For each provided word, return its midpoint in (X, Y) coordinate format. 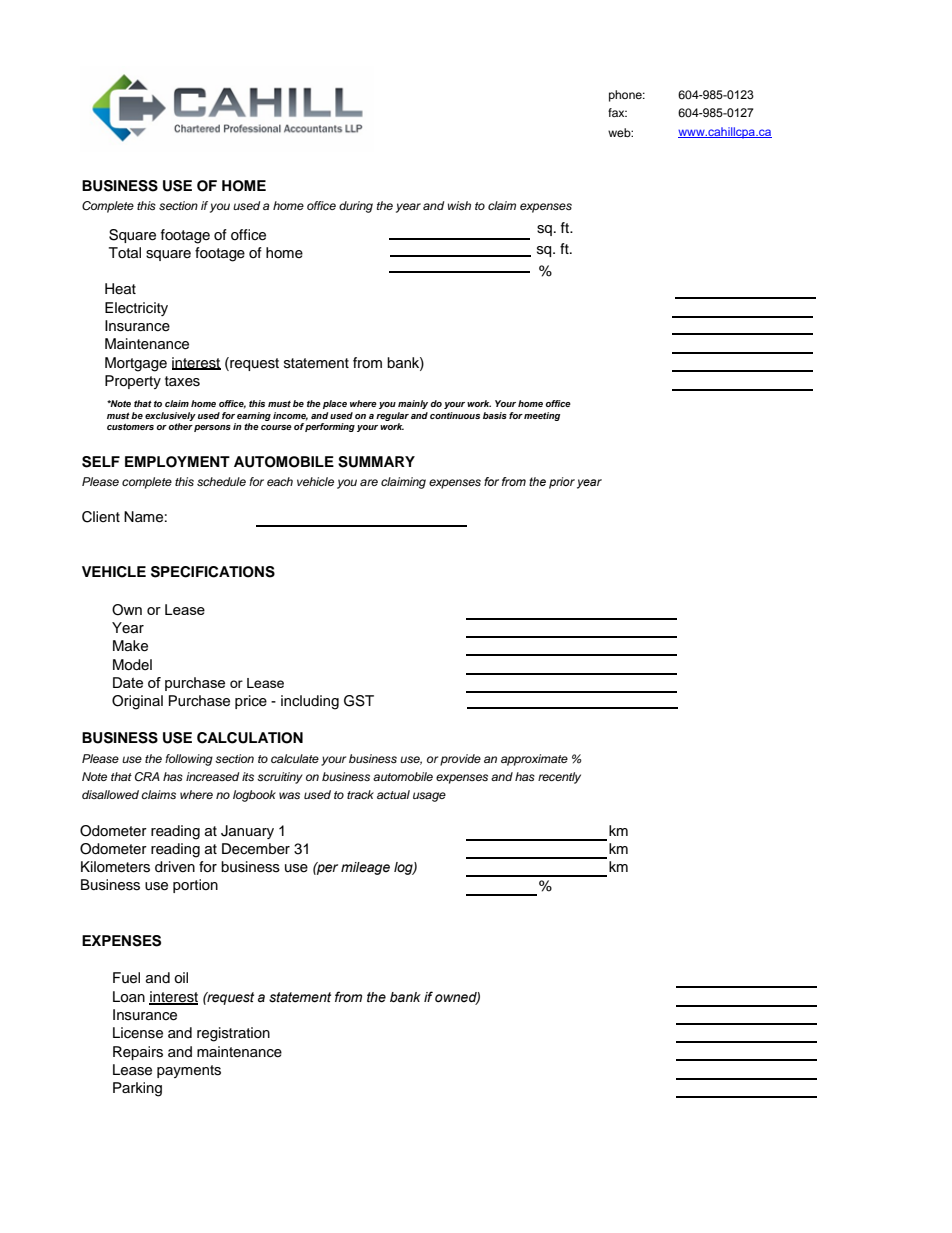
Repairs (138, 1053)
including (310, 702)
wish (459, 205)
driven (175, 867)
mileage (365, 868)
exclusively (170, 416)
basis (495, 415)
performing (330, 426)
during (356, 207)
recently (559, 778)
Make (130, 646)
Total (125, 252)
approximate (534, 760)
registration (233, 1034)
